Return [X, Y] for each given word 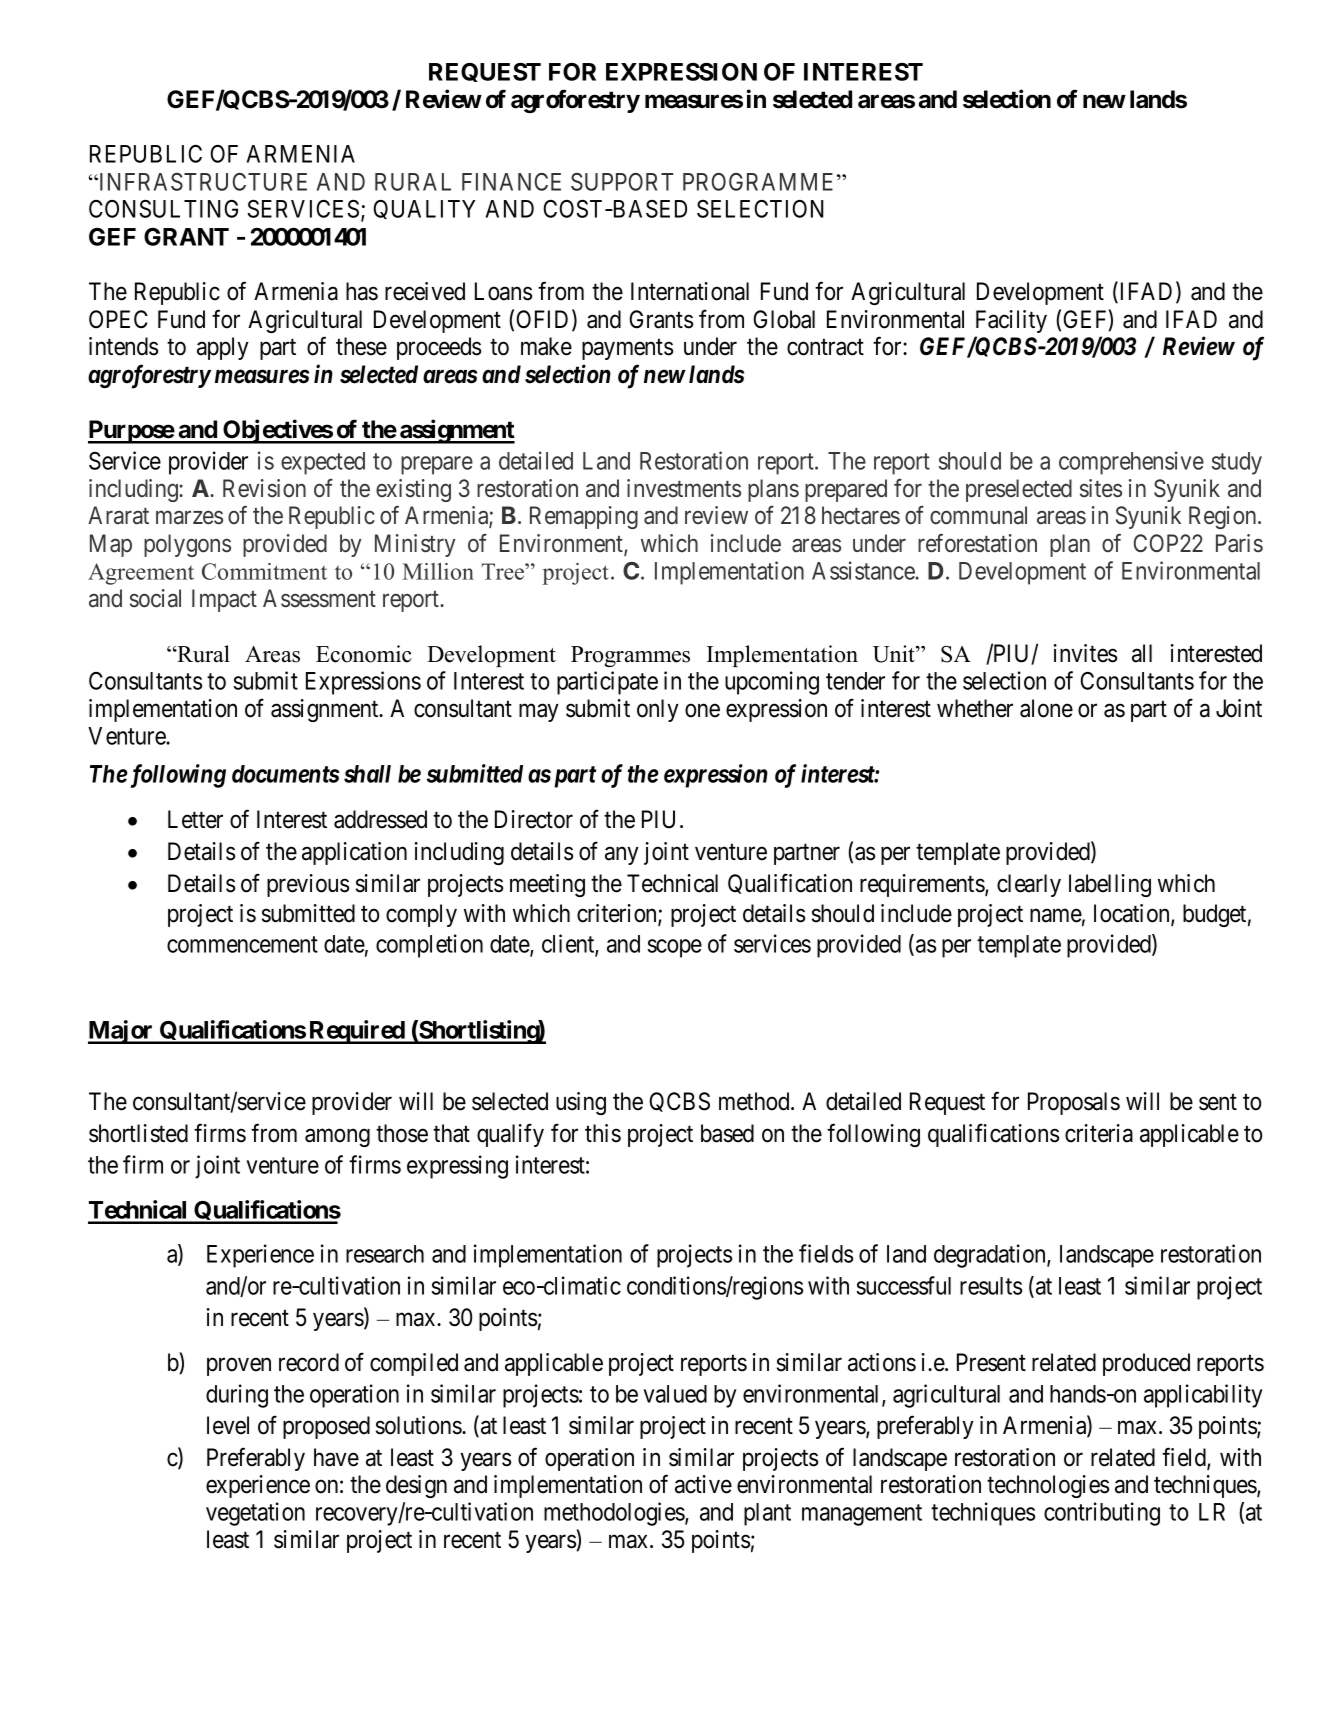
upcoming [772, 683]
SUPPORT [622, 182]
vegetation [255, 1514]
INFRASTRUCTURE [202, 182]
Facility [1011, 321]
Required [357, 1032]
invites [1085, 653]
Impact [224, 600]
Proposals [1074, 1103]
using [581, 1103]
